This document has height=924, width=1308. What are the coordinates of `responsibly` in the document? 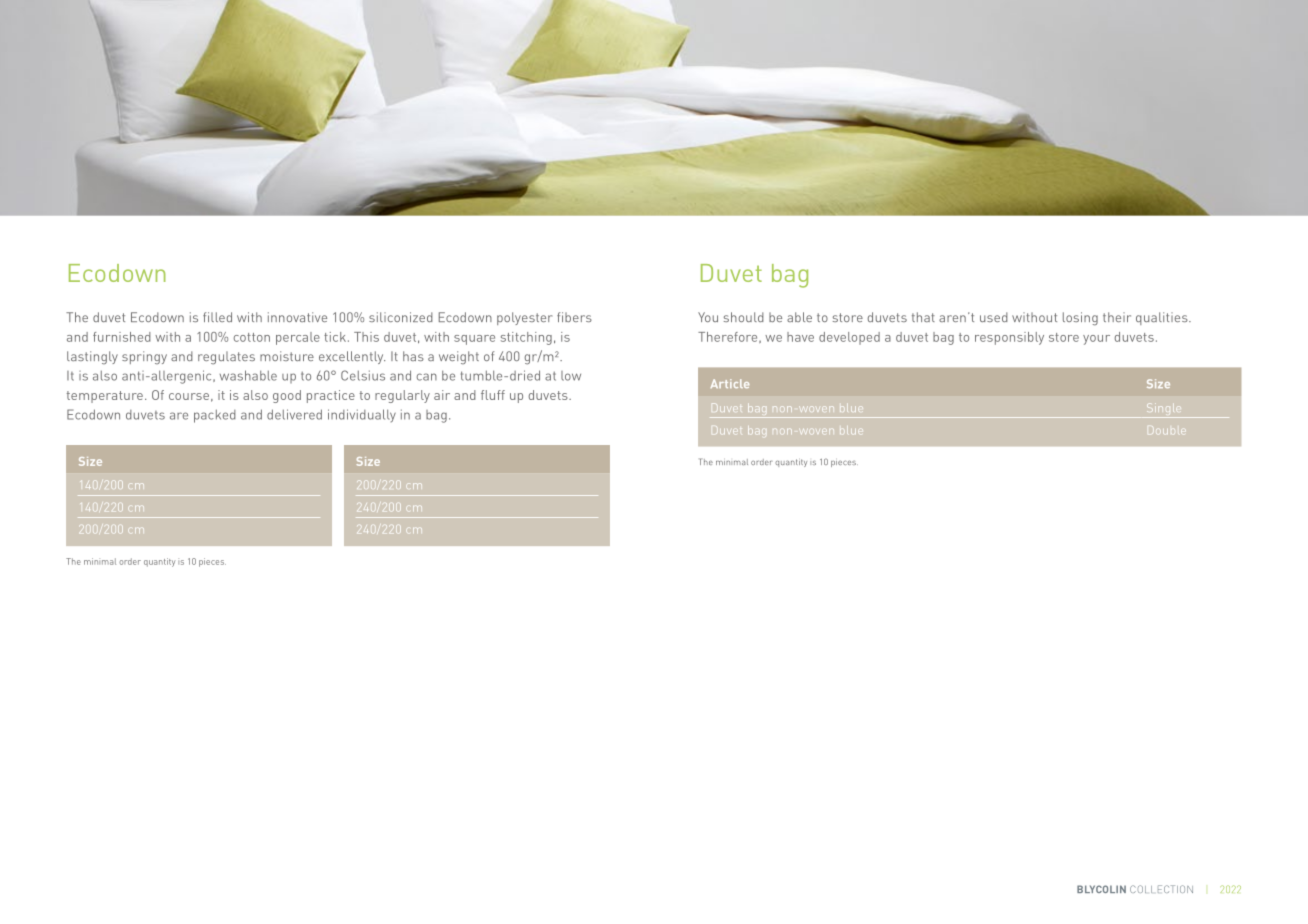 It's located at (1009, 338).
